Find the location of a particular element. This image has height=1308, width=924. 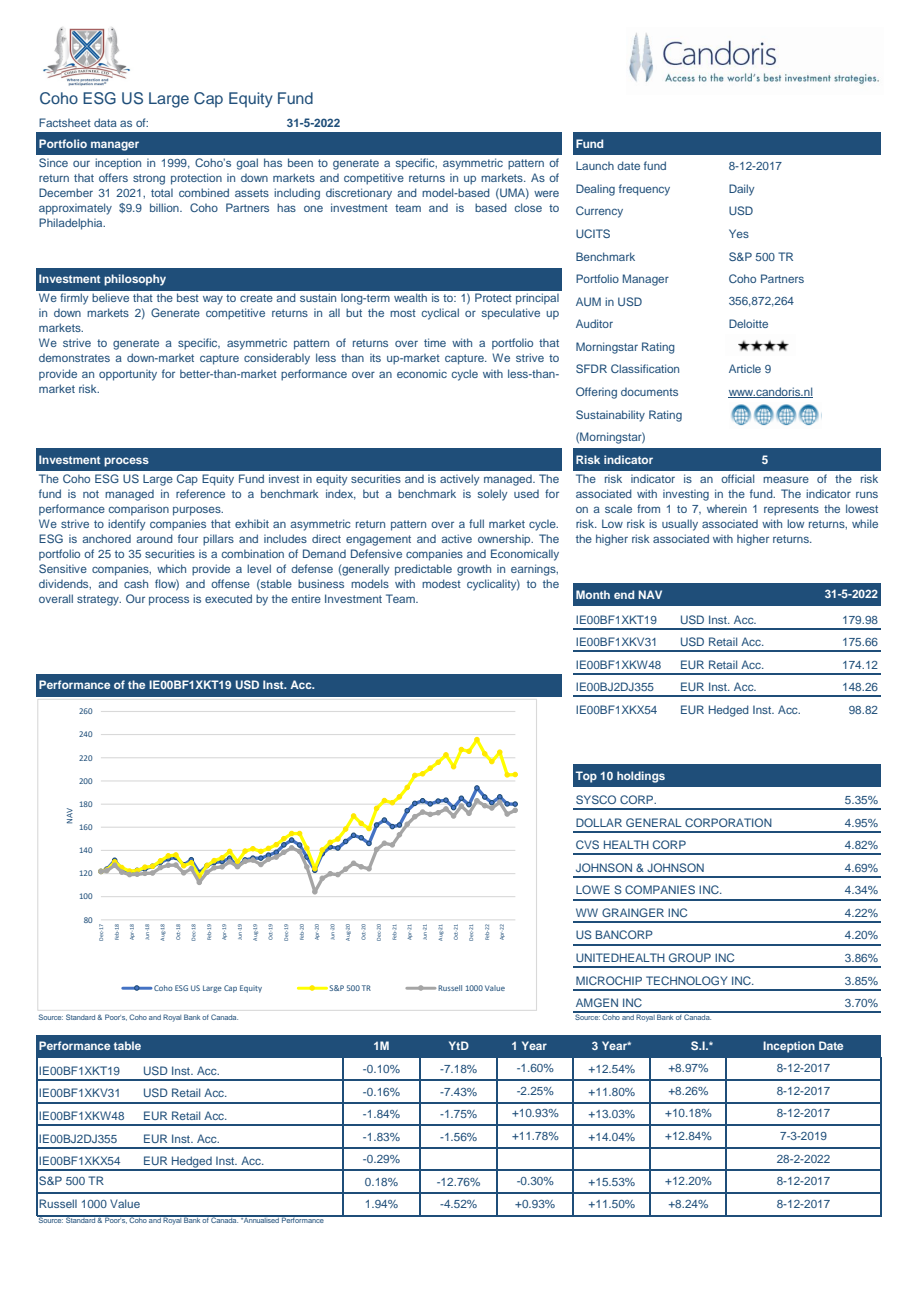

MICROCHIP is located at coordinates (609, 980).
